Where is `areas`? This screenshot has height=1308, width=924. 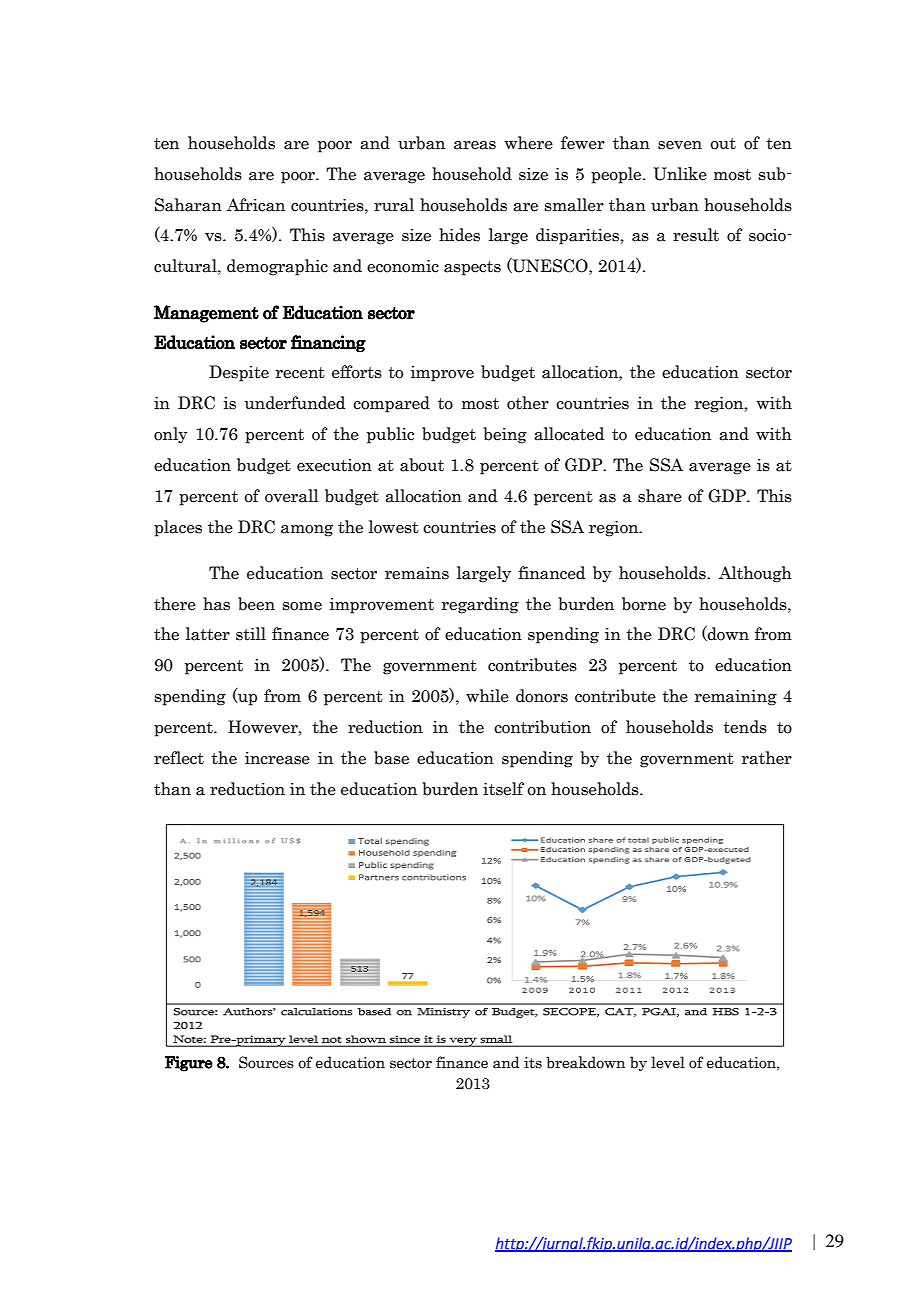 areas is located at coordinates (475, 145).
